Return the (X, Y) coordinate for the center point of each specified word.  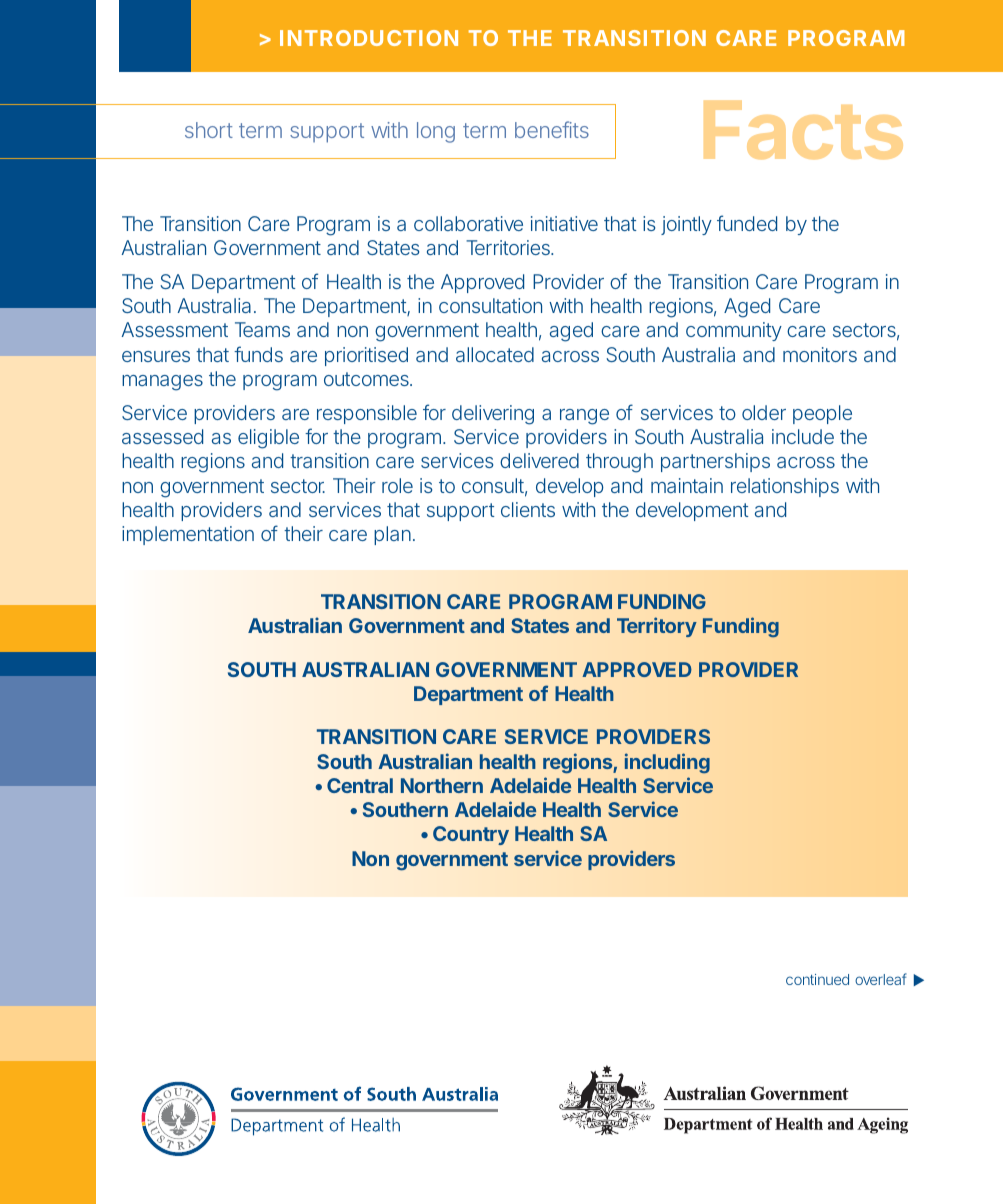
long (436, 132)
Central (360, 785)
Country (471, 835)
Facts (803, 130)
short (209, 130)
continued (817, 979)
